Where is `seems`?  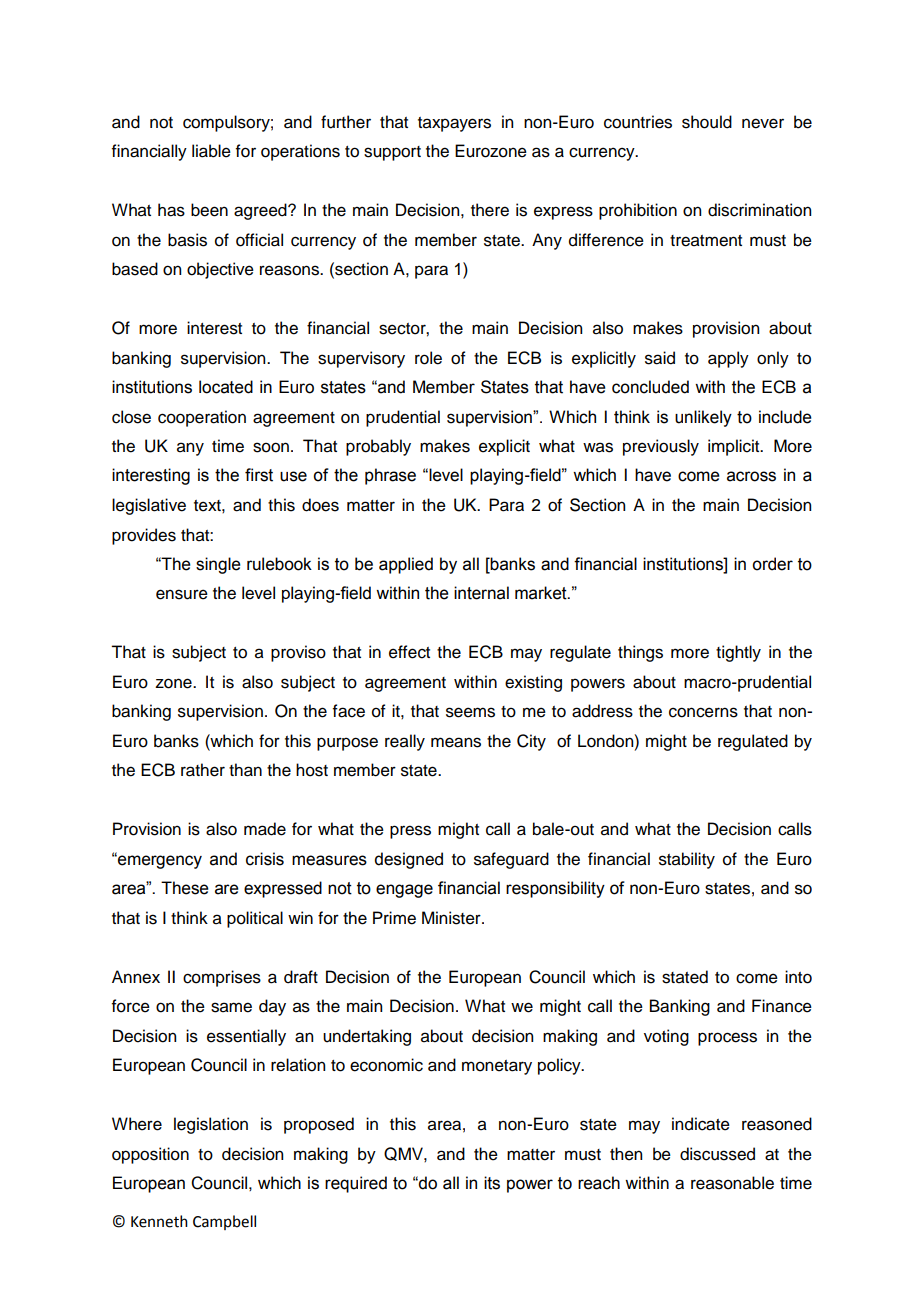 seems is located at coordinates (470, 712).
